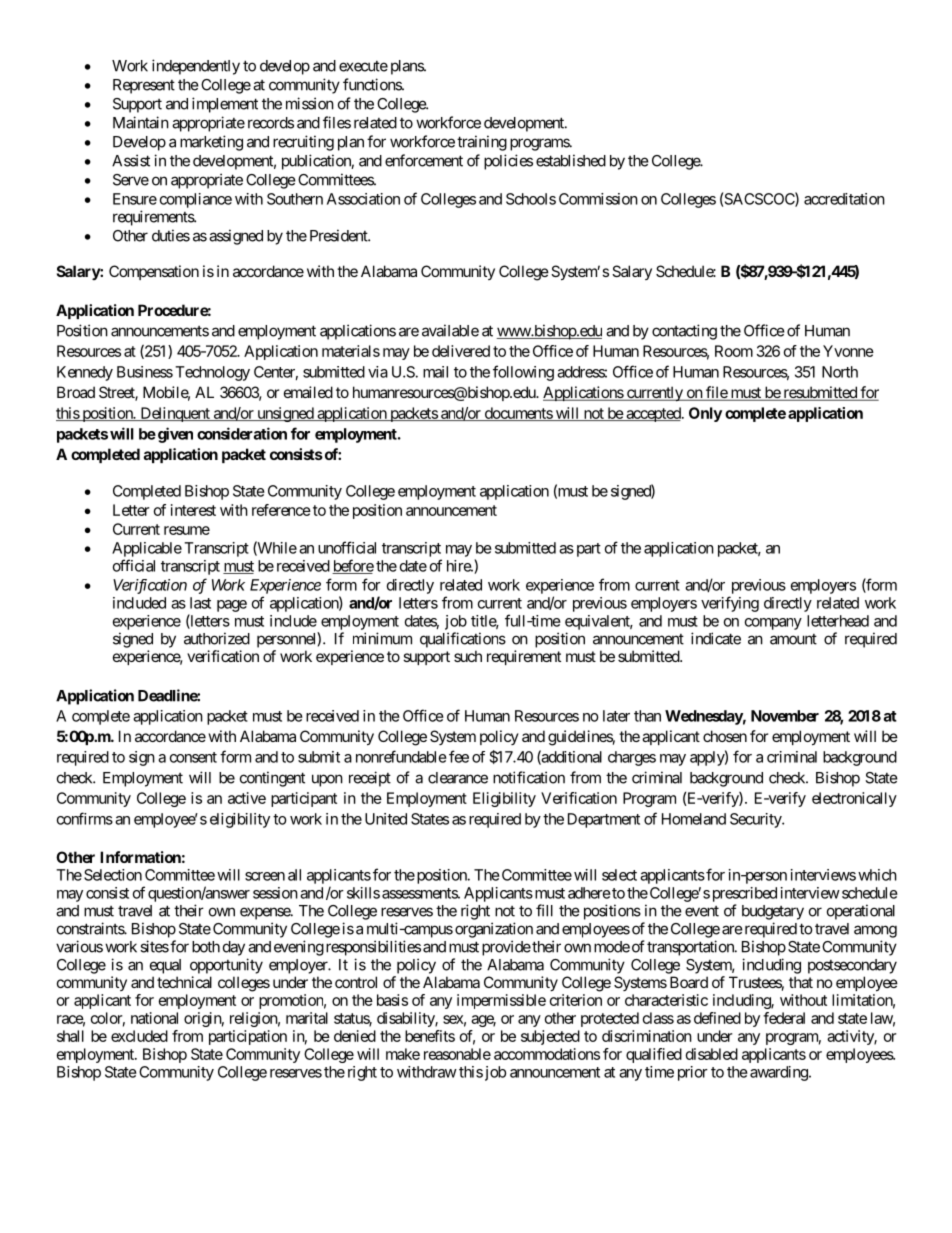 Image resolution: width=952 pixels, height=1233 pixels. What do you see at coordinates (482, 143) in the page?
I see `training` at bounding box center [482, 143].
